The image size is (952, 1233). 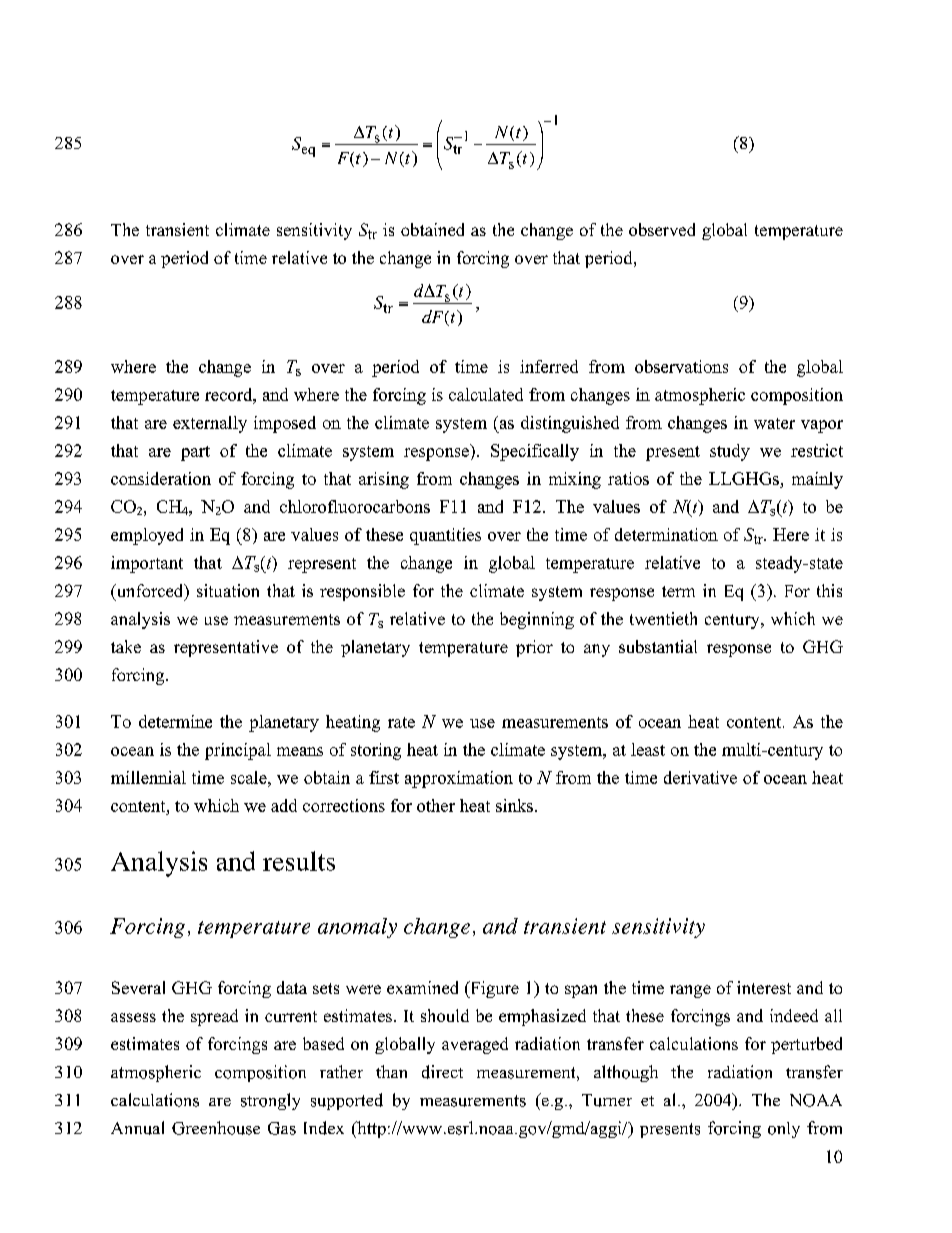 I want to click on inferred, so click(x=549, y=366).
